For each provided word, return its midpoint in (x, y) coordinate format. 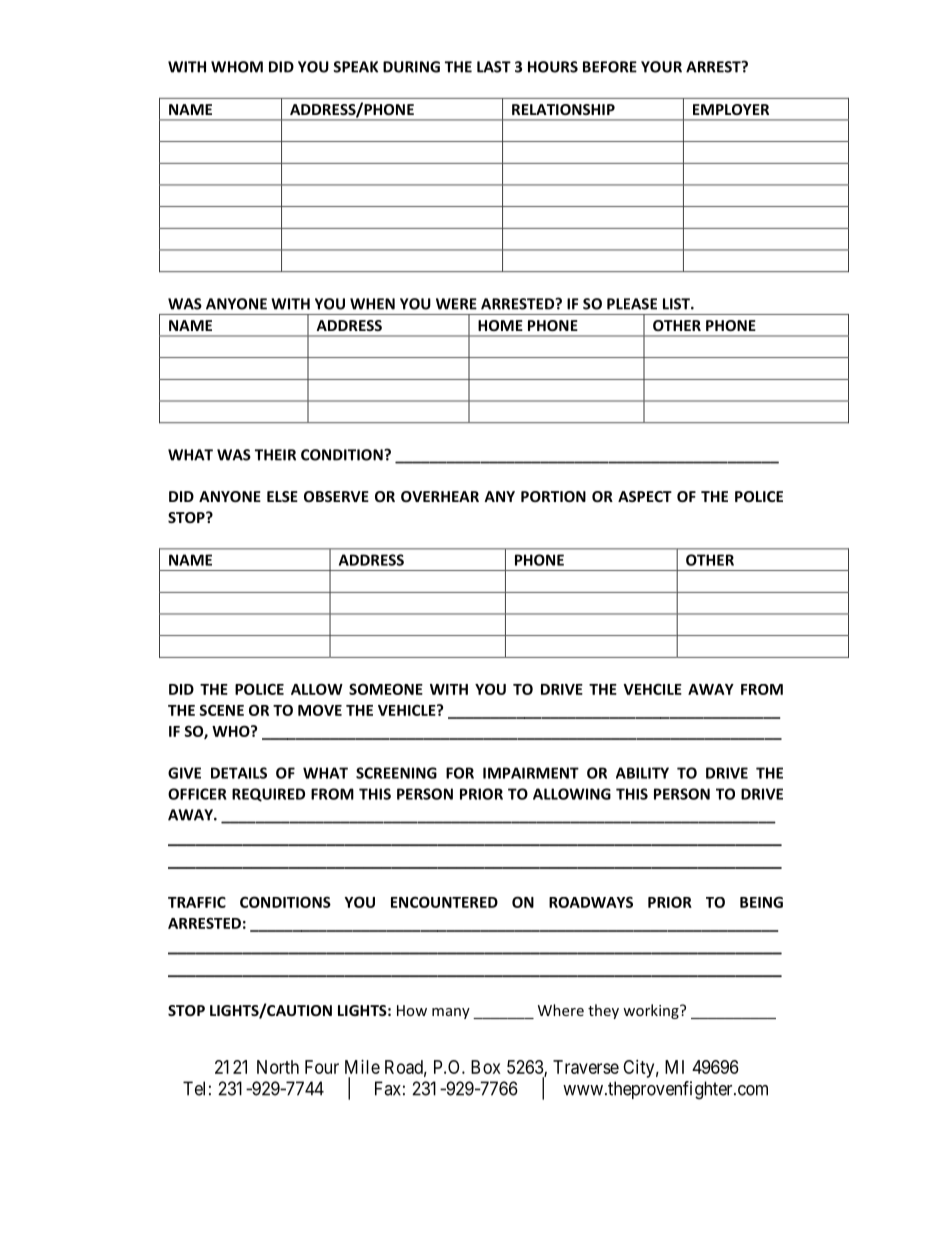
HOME (500, 325)
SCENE (221, 710)
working (652, 1011)
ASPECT (645, 496)
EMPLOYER (731, 109)
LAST (494, 67)
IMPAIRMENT (531, 773)
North (278, 1067)
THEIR (275, 455)
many (451, 1013)
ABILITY (642, 773)
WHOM (237, 67)
